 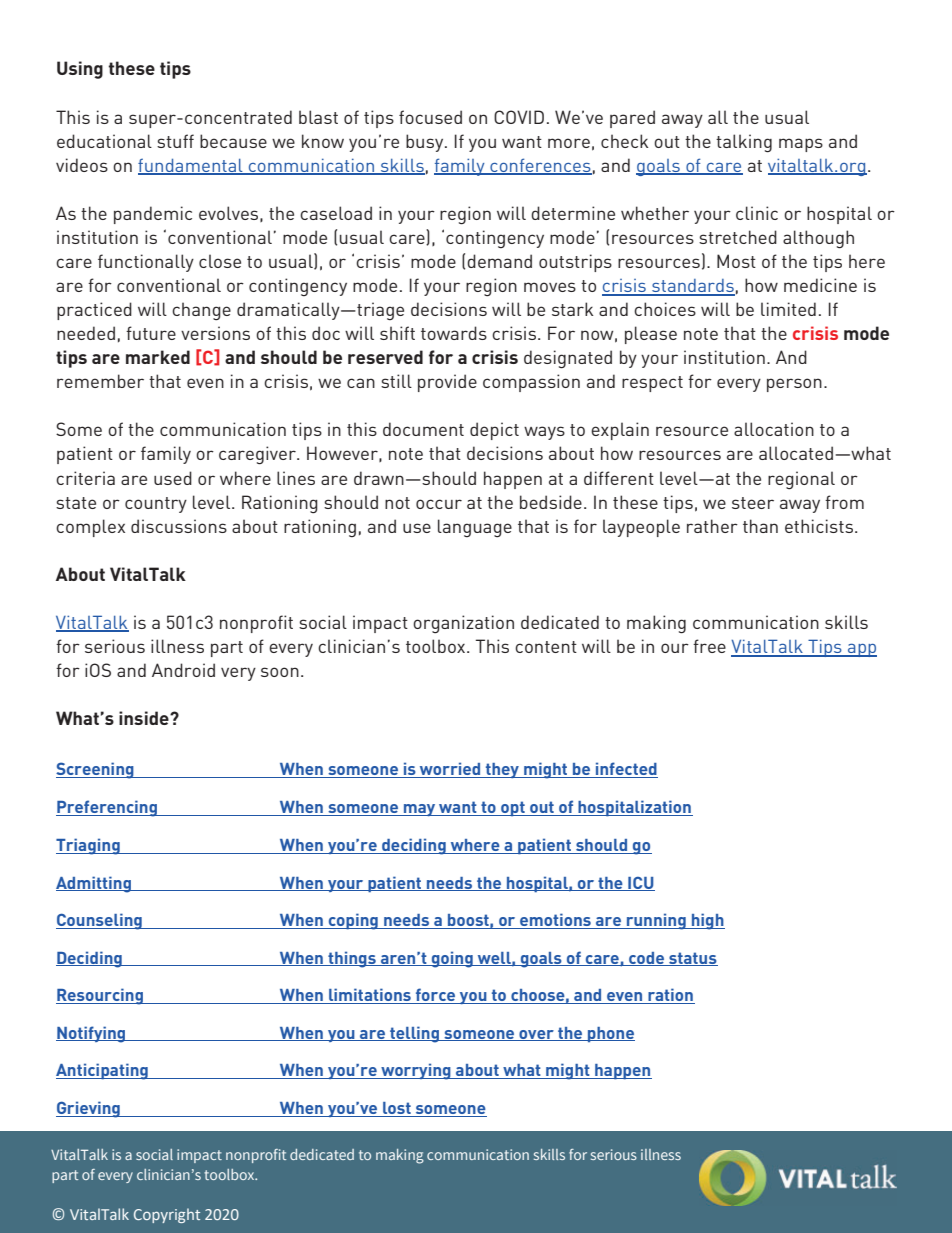 What do you see at coordinates (744, 143) in the screenshot?
I see `talking` at bounding box center [744, 143].
